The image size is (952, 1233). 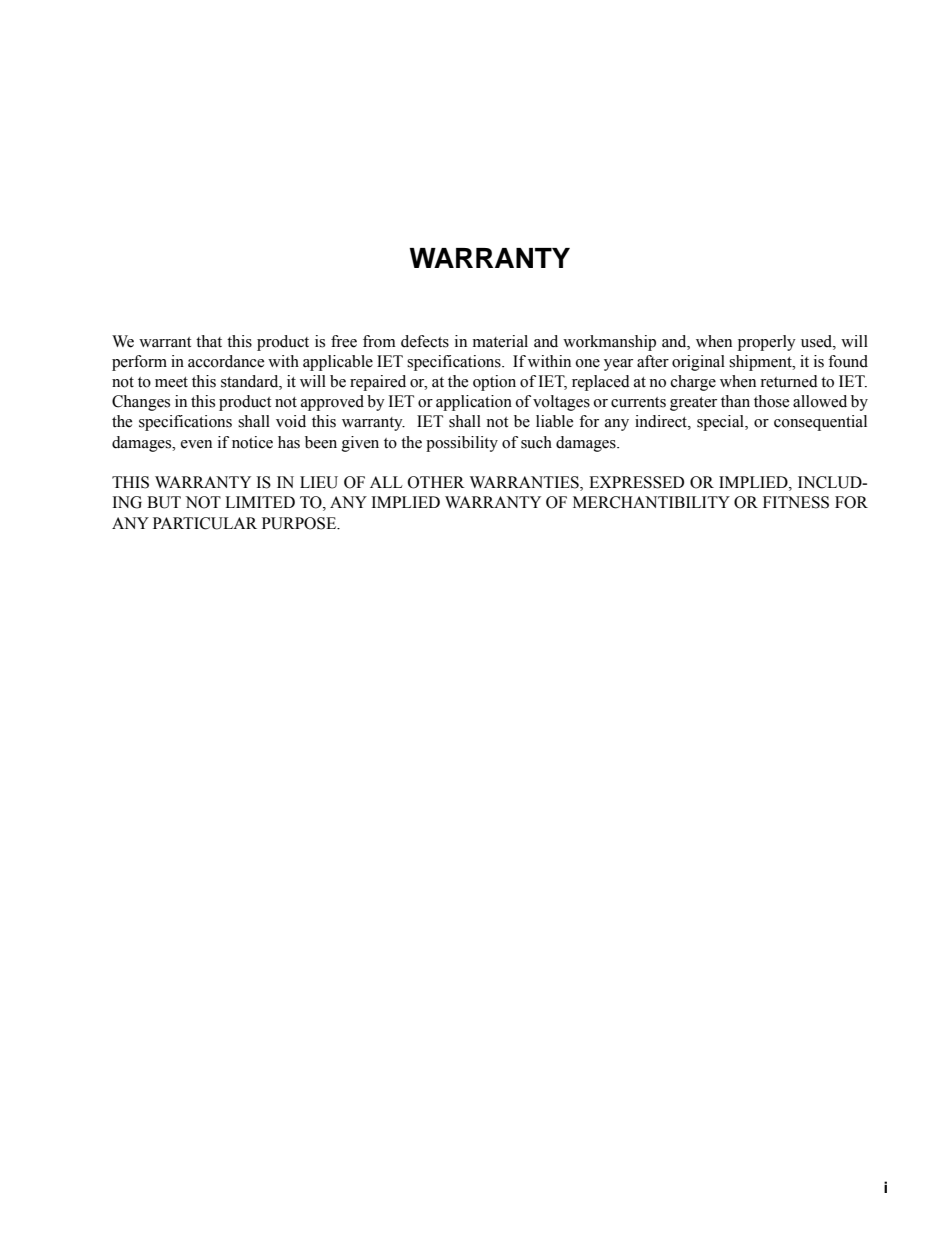 I want to click on LIEU, so click(x=319, y=482).
